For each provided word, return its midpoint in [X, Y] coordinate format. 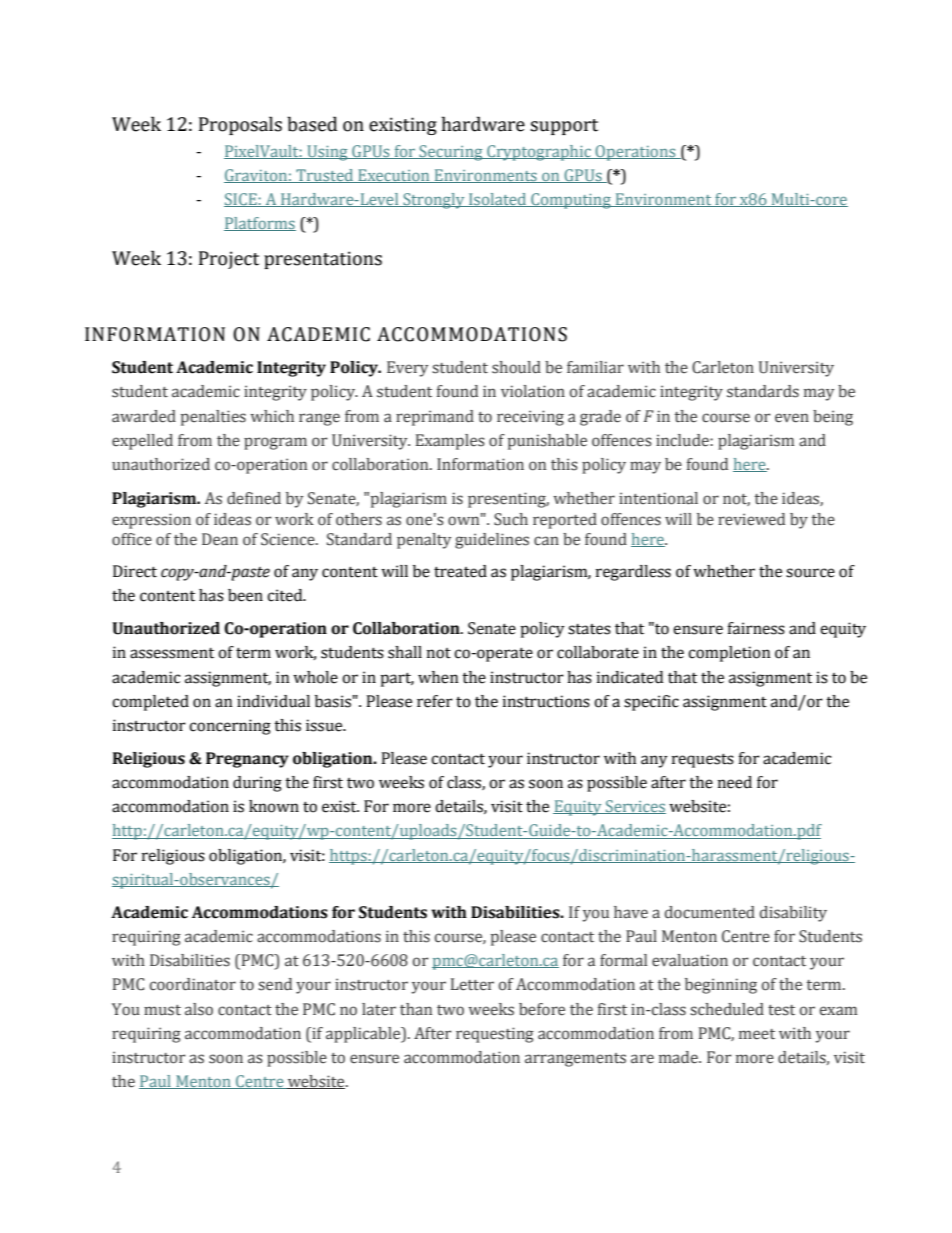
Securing [451, 153]
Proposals [240, 125]
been [245, 595]
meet [757, 1034]
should [516, 367]
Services [635, 807]
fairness [756, 628]
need [735, 782]
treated [460, 571]
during [257, 784]
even [792, 418]
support [564, 127]
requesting [495, 1035]
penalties [213, 418]
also [199, 1009]
